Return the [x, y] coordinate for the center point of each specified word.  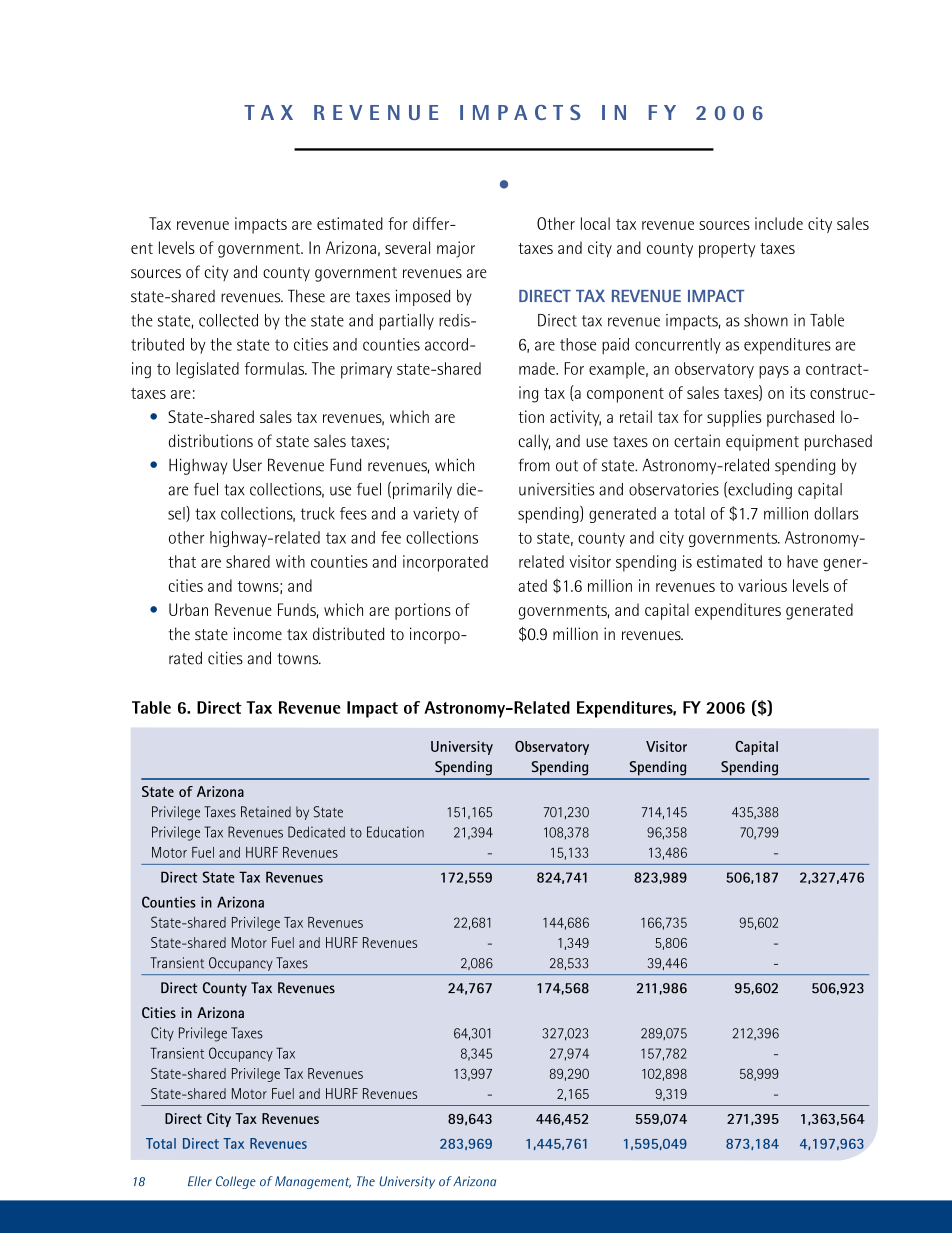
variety [436, 515]
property [727, 250]
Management [313, 1182]
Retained [266, 812]
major [456, 249]
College [236, 1182]
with [290, 561]
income [258, 633]
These [306, 296]
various [762, 585]
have [802, 561]
